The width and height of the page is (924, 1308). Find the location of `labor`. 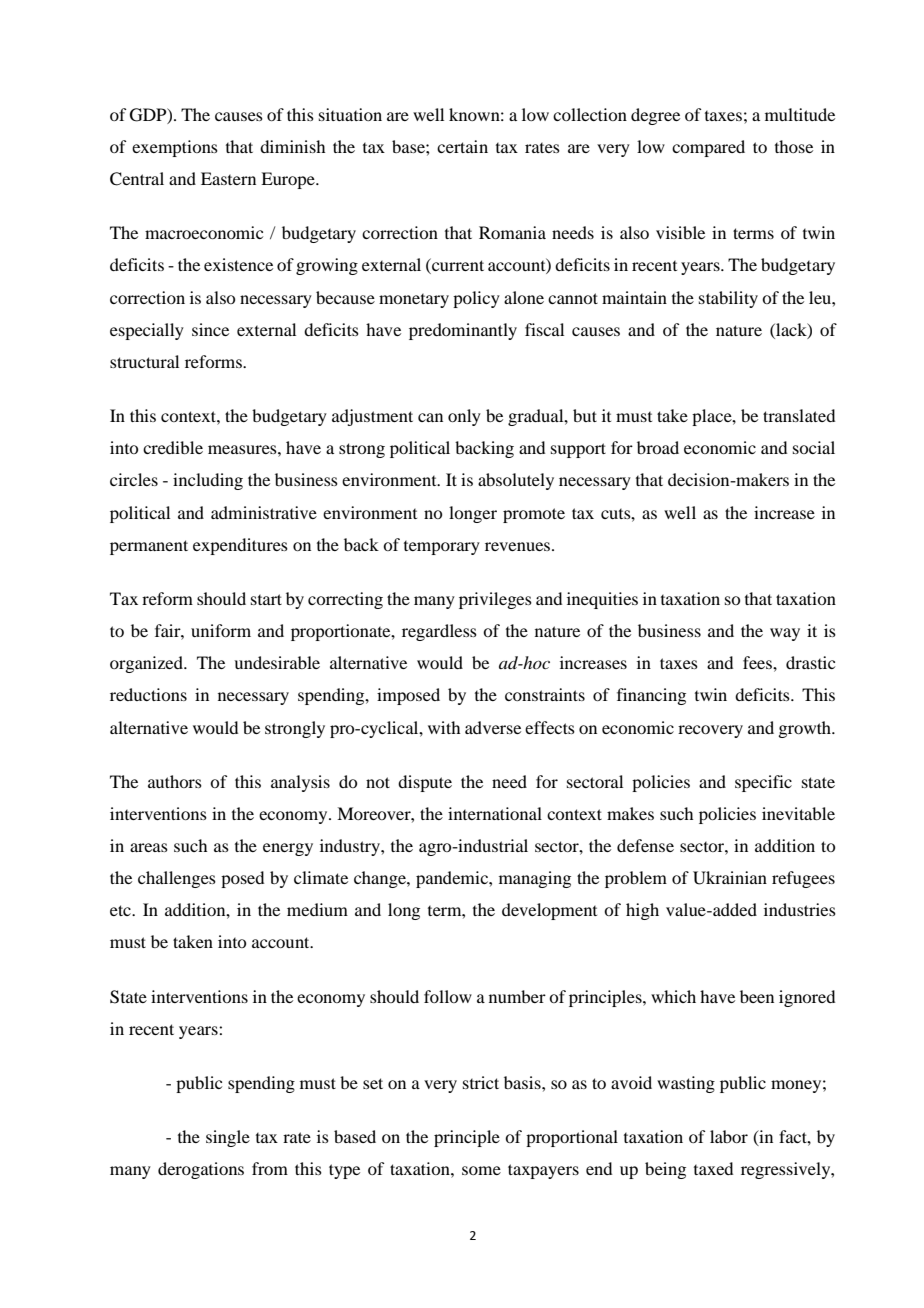

labor is located at coordinates (729, 1136).
